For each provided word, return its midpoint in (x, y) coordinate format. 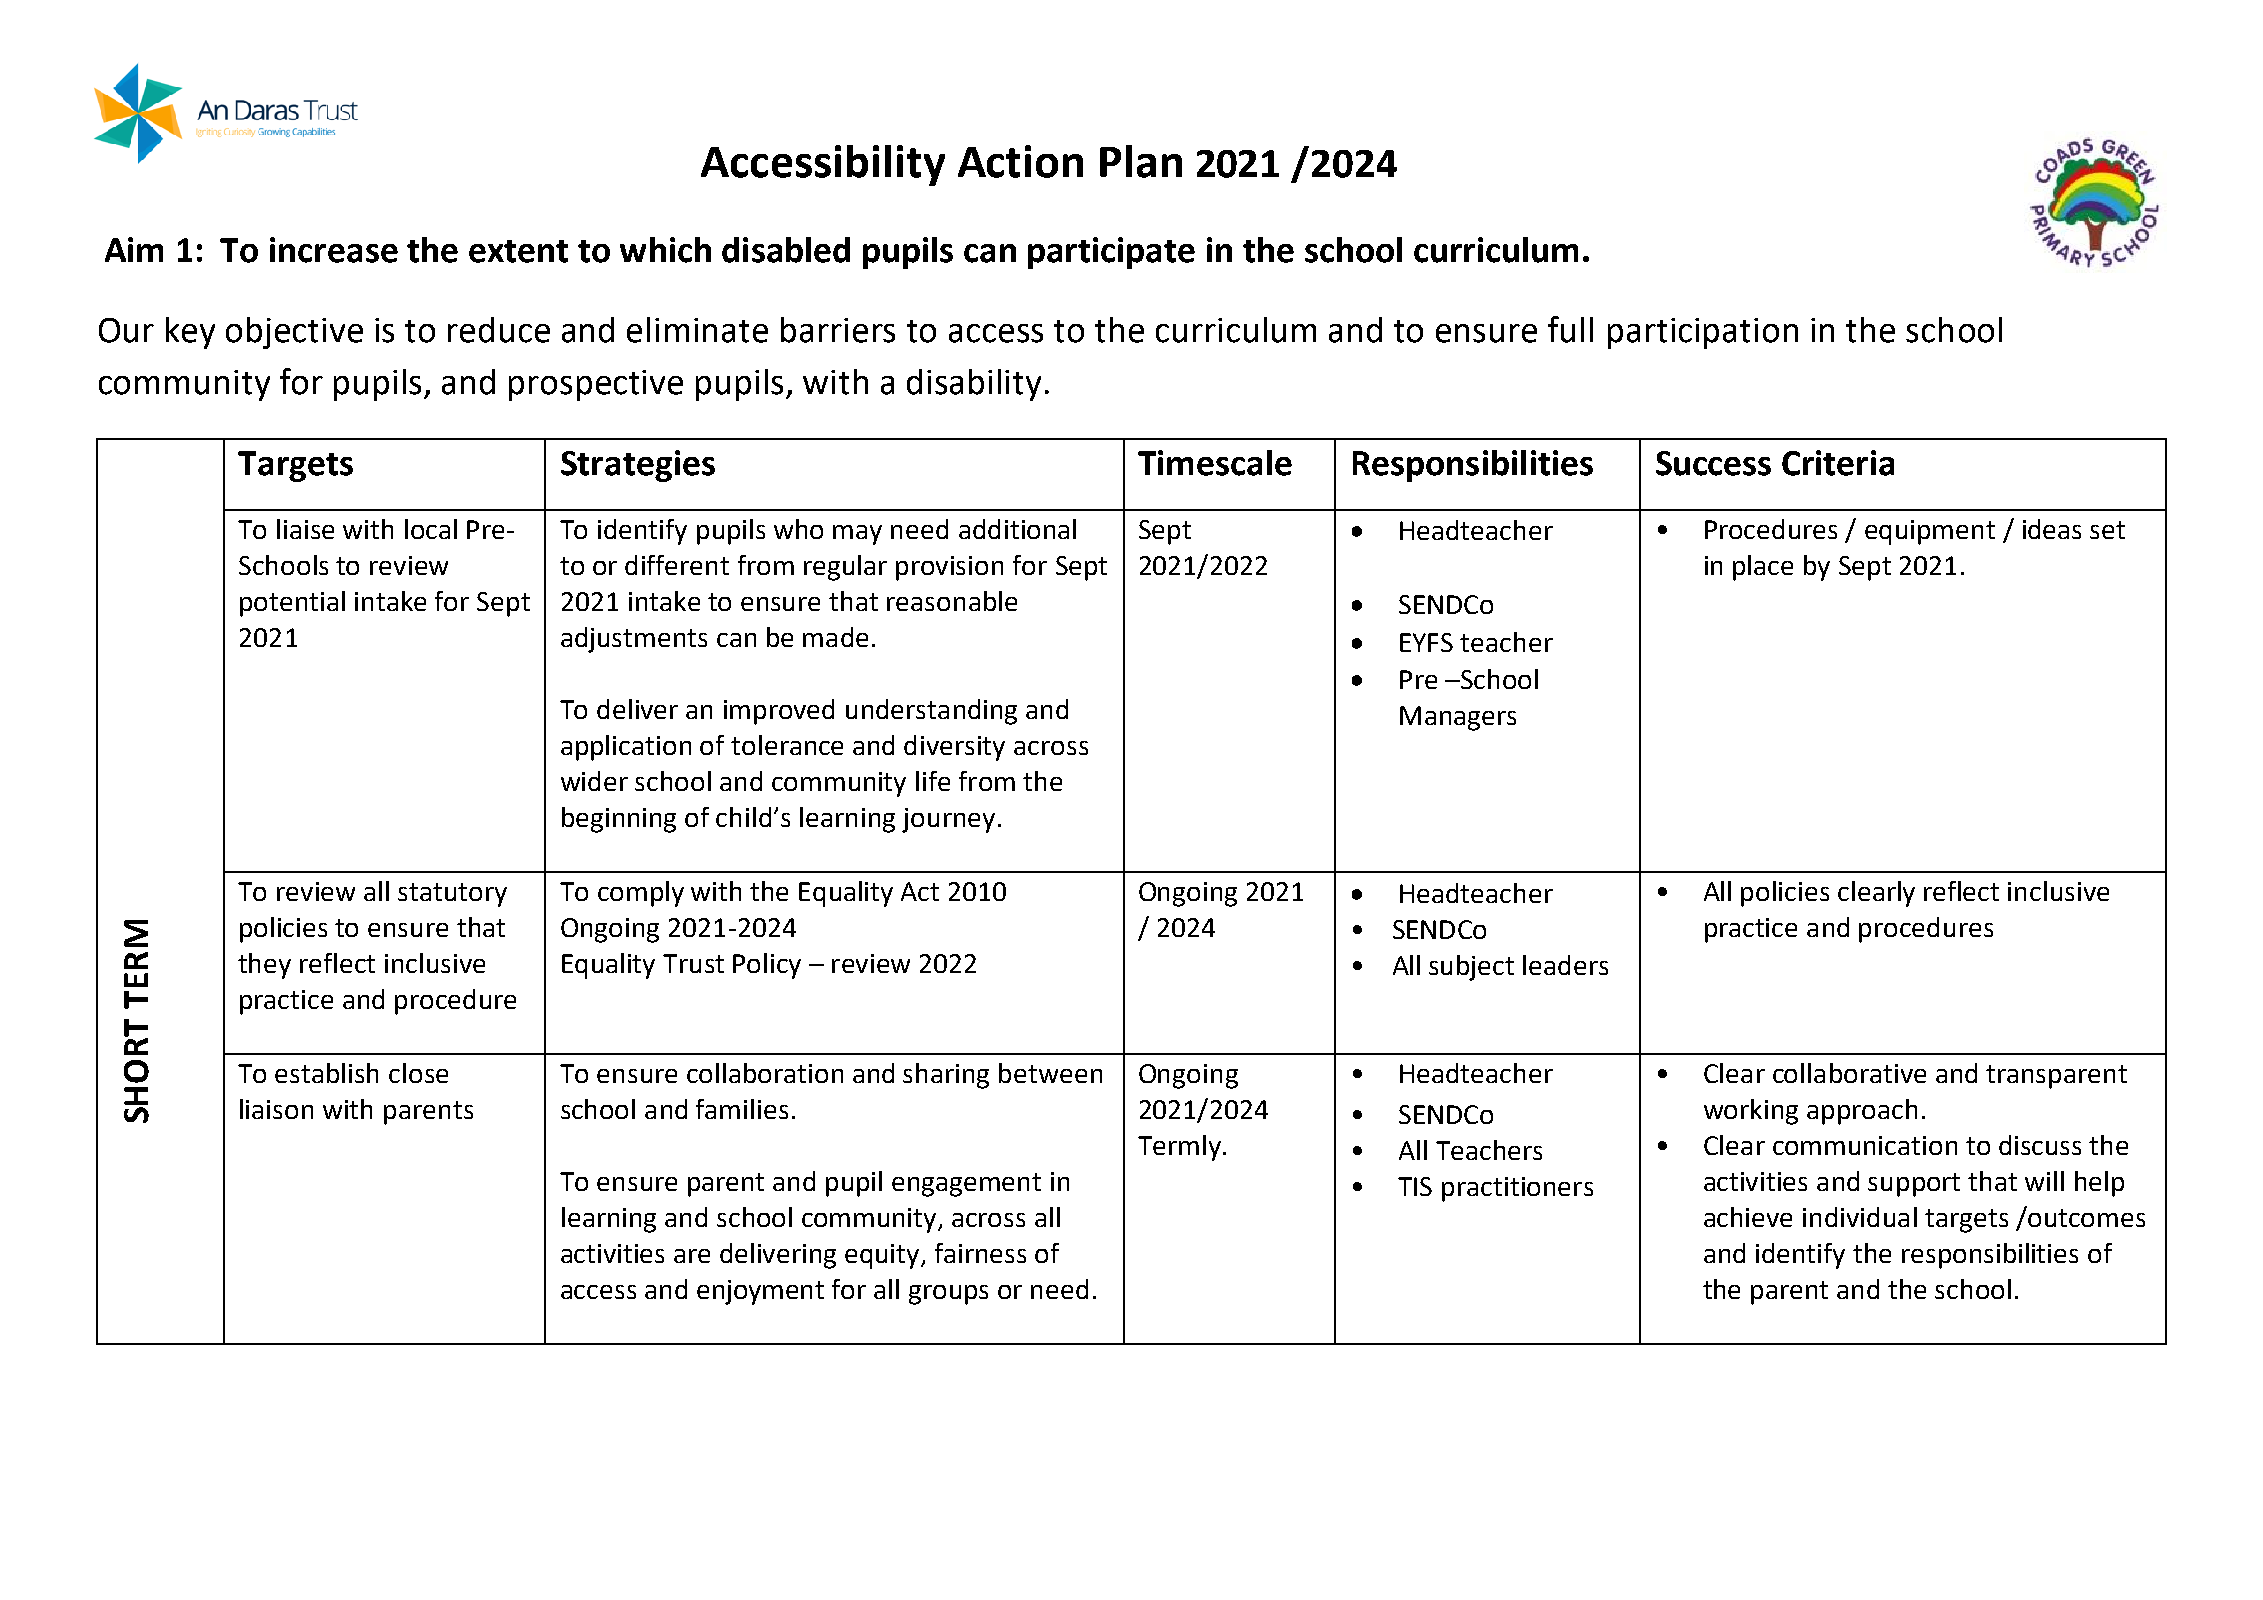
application (626, 748)
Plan (1141, 161)
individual (1860, 1217)
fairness (980, 1253)
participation (1703, 333)
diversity (954, 748)
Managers (1458, 718)
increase (334, 250)
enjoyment (760, 1292)
